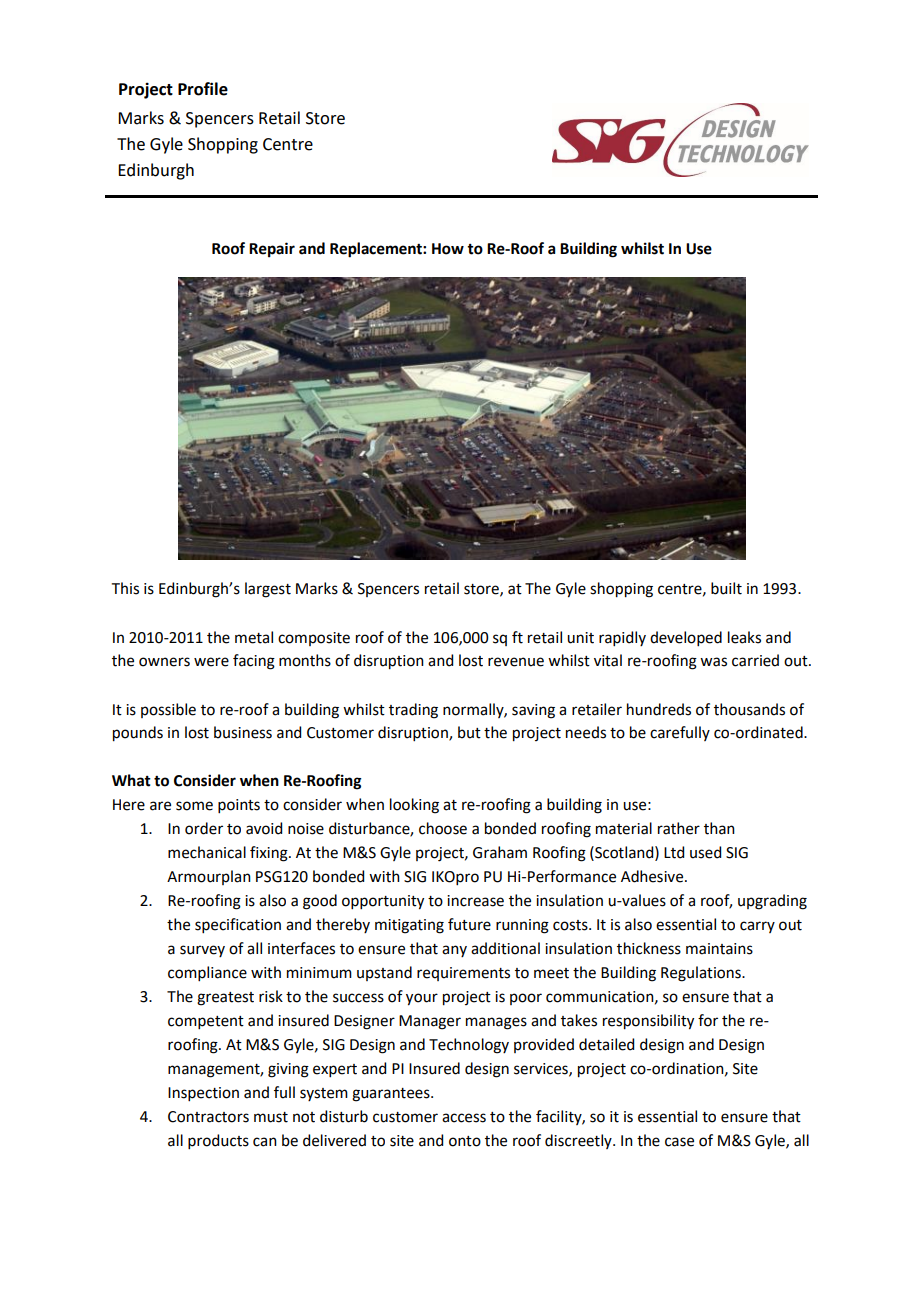  I want to click on access, so click(464, 1118).
